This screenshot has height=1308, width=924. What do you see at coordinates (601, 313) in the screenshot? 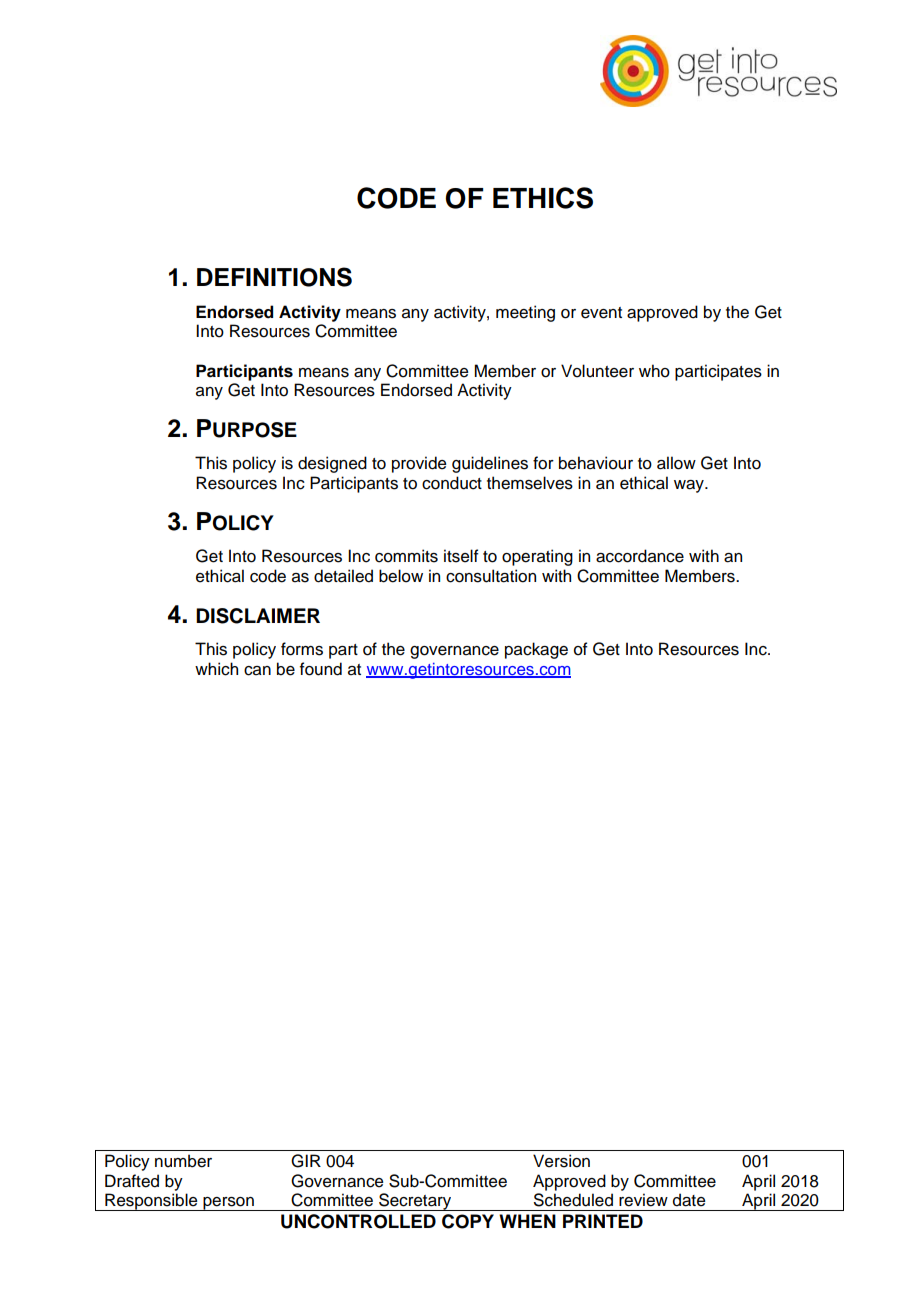
I see `event` at bounding box center [601, 313].
